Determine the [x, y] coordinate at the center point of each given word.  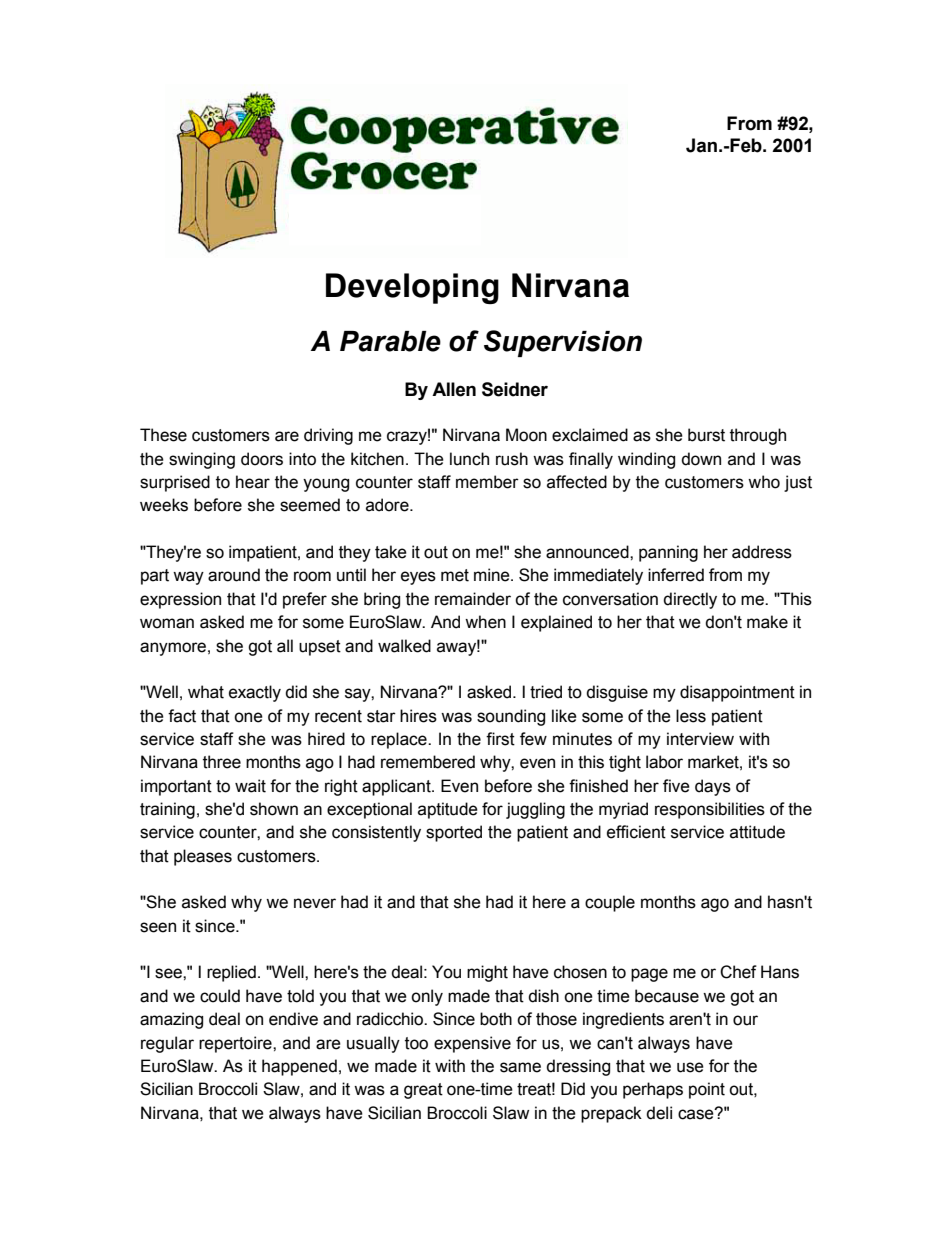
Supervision [563, 343]
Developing [412, 288]
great [423, 1091]
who [764, 482]
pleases [203, 857]
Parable [390, 341]
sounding [511, 717]
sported [454, 833]
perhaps [653, 1090]
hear [253, 482]
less [691, 716]
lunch [469, 459]
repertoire [236, 1044]
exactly [255, 693]
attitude [757, 832]
